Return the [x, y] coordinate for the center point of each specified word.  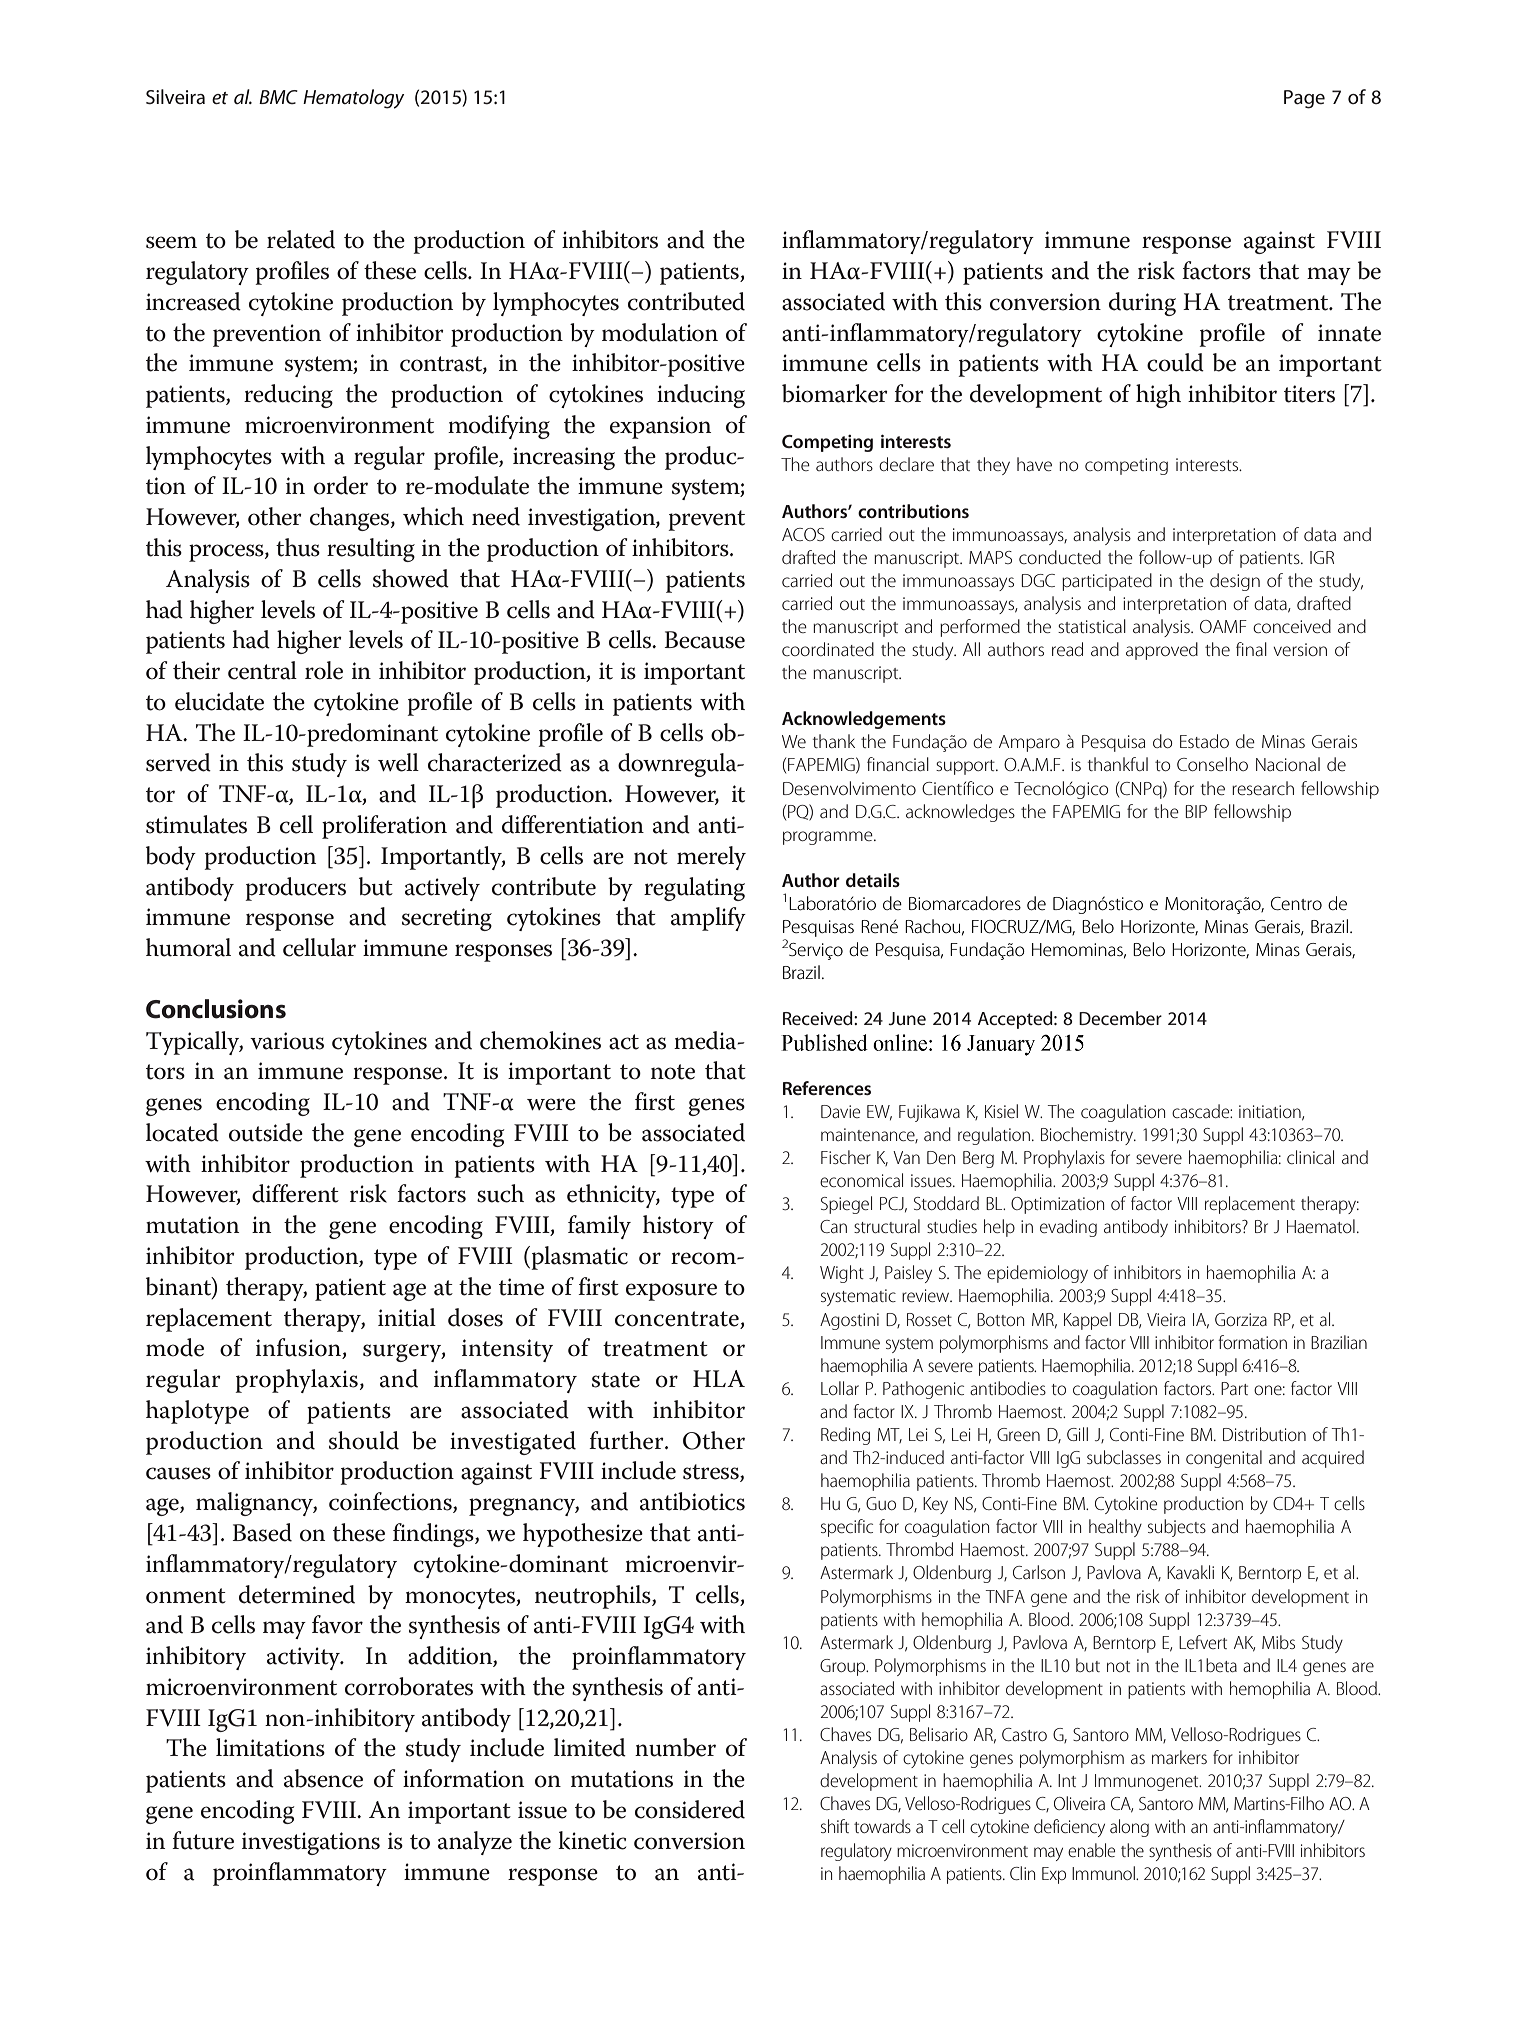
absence [323, 1778]
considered [690, 1809]
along [1129, 1828]
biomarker [835, 393]
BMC [278, 97]
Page [1304, 99]
